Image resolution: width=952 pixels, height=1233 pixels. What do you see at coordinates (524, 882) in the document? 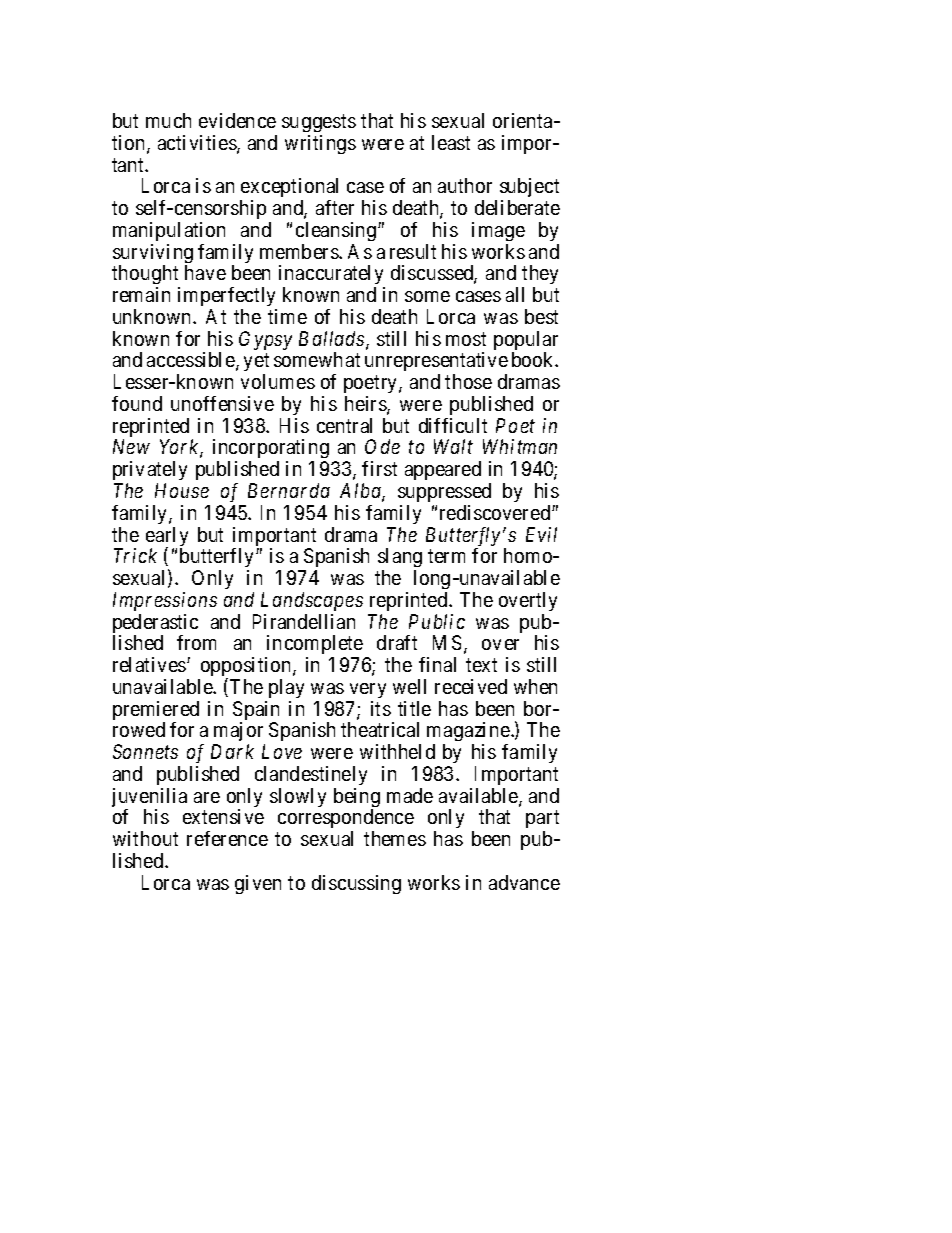
I see `advance` at bounding box center [524, 882].
